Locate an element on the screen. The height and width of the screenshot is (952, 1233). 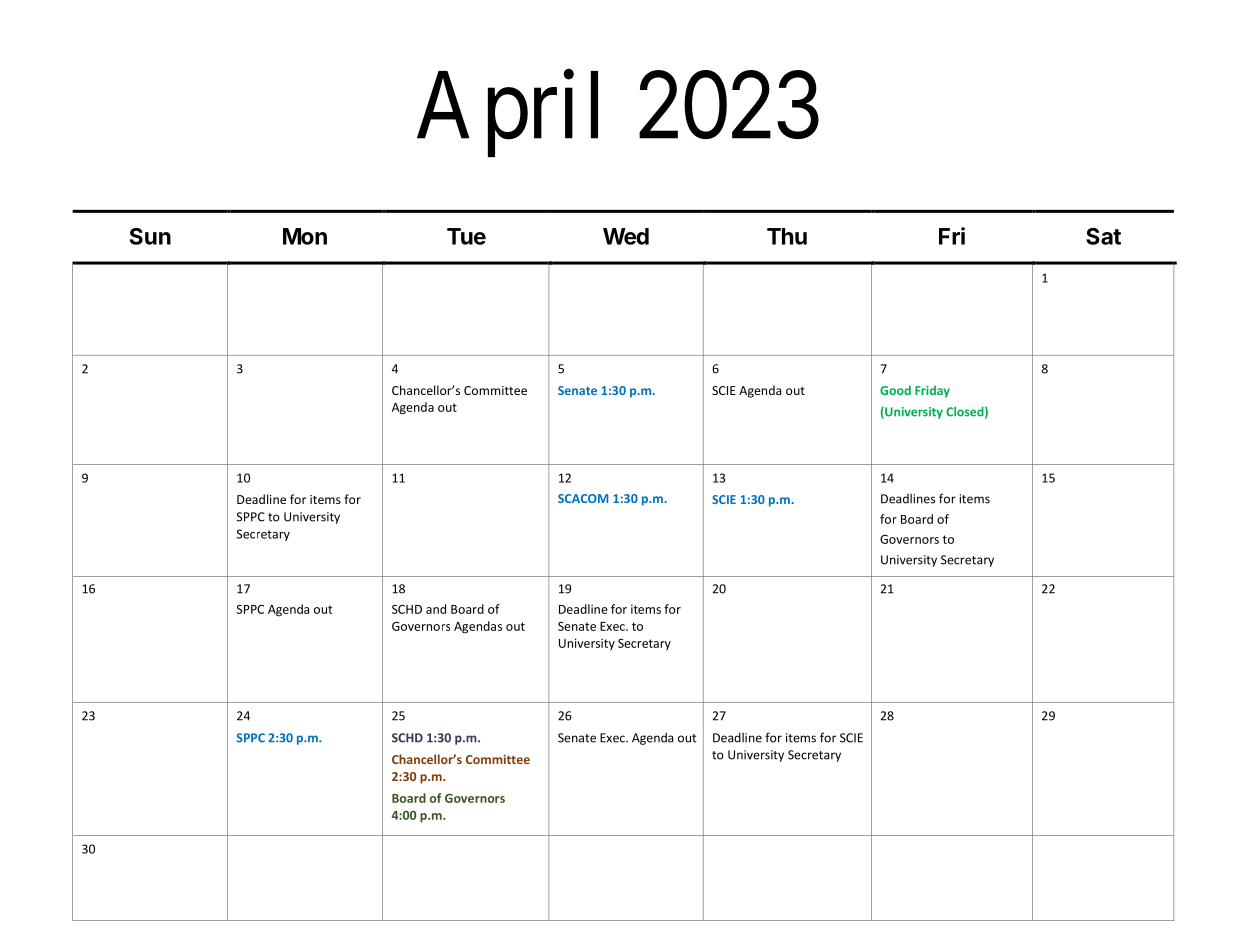
Sat is located at coordinates (1103, 236).
